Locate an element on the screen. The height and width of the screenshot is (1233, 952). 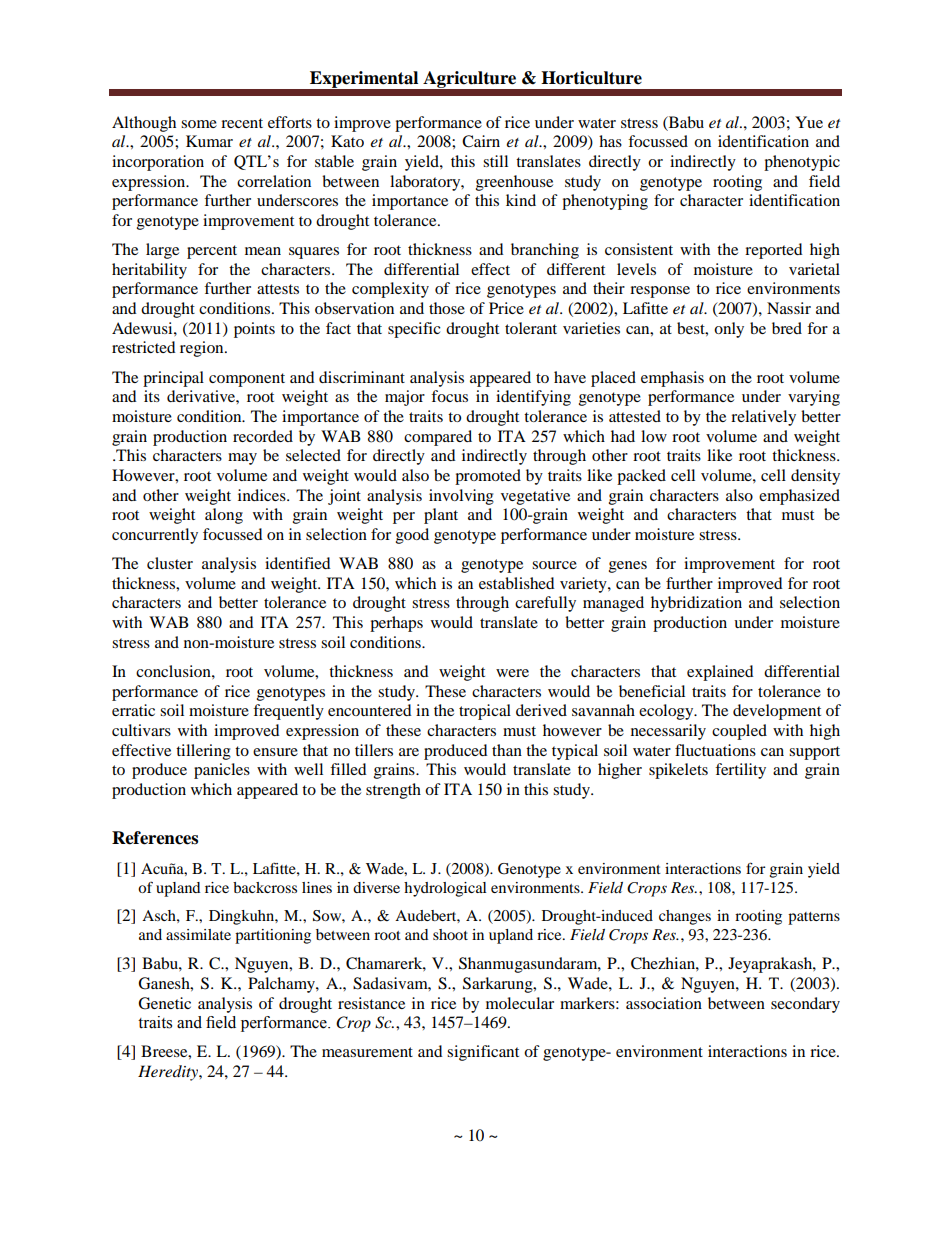
cluster is located at coordinates (170, 563).
